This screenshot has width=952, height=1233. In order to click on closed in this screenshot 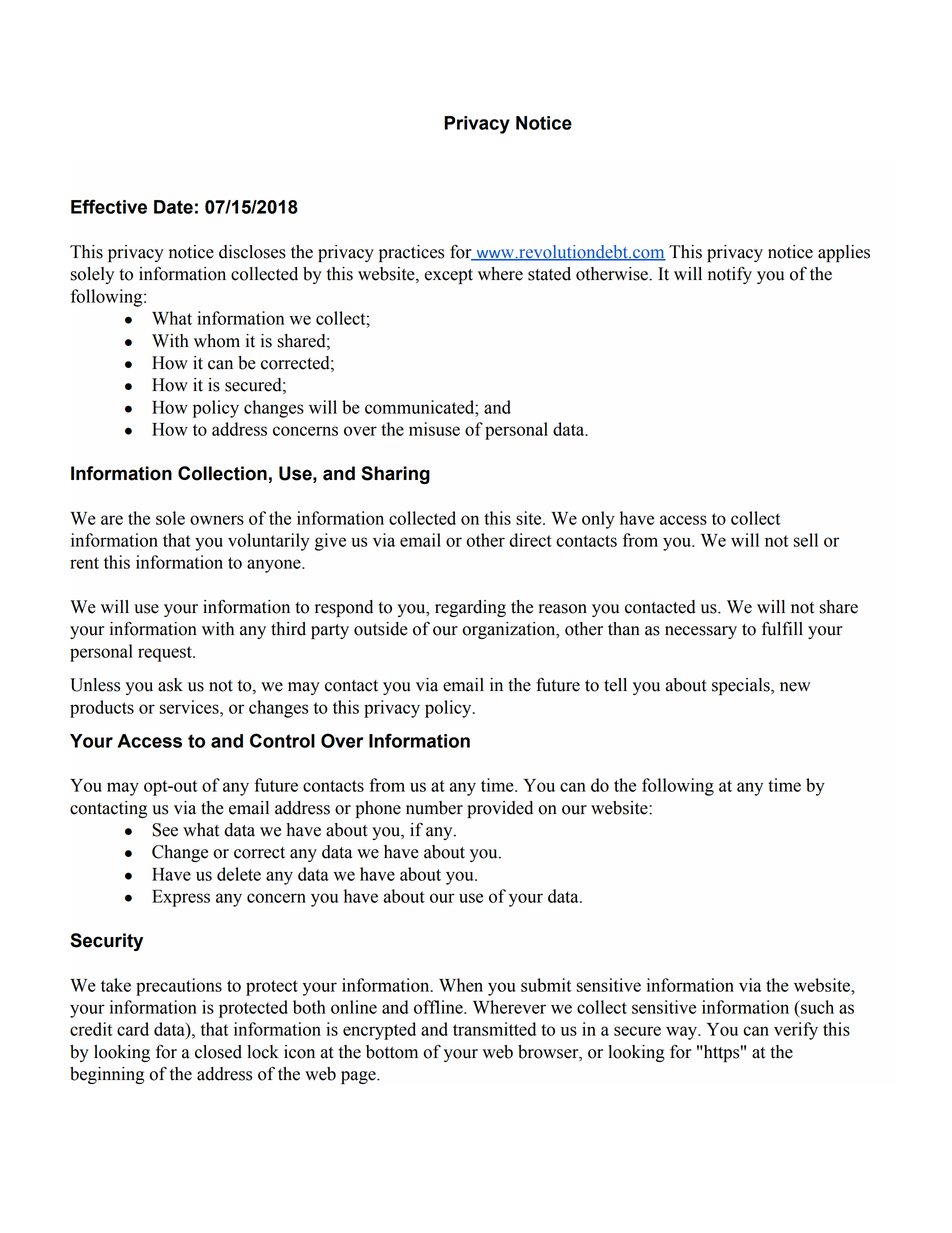, I will do `click(218, 1052)`.
